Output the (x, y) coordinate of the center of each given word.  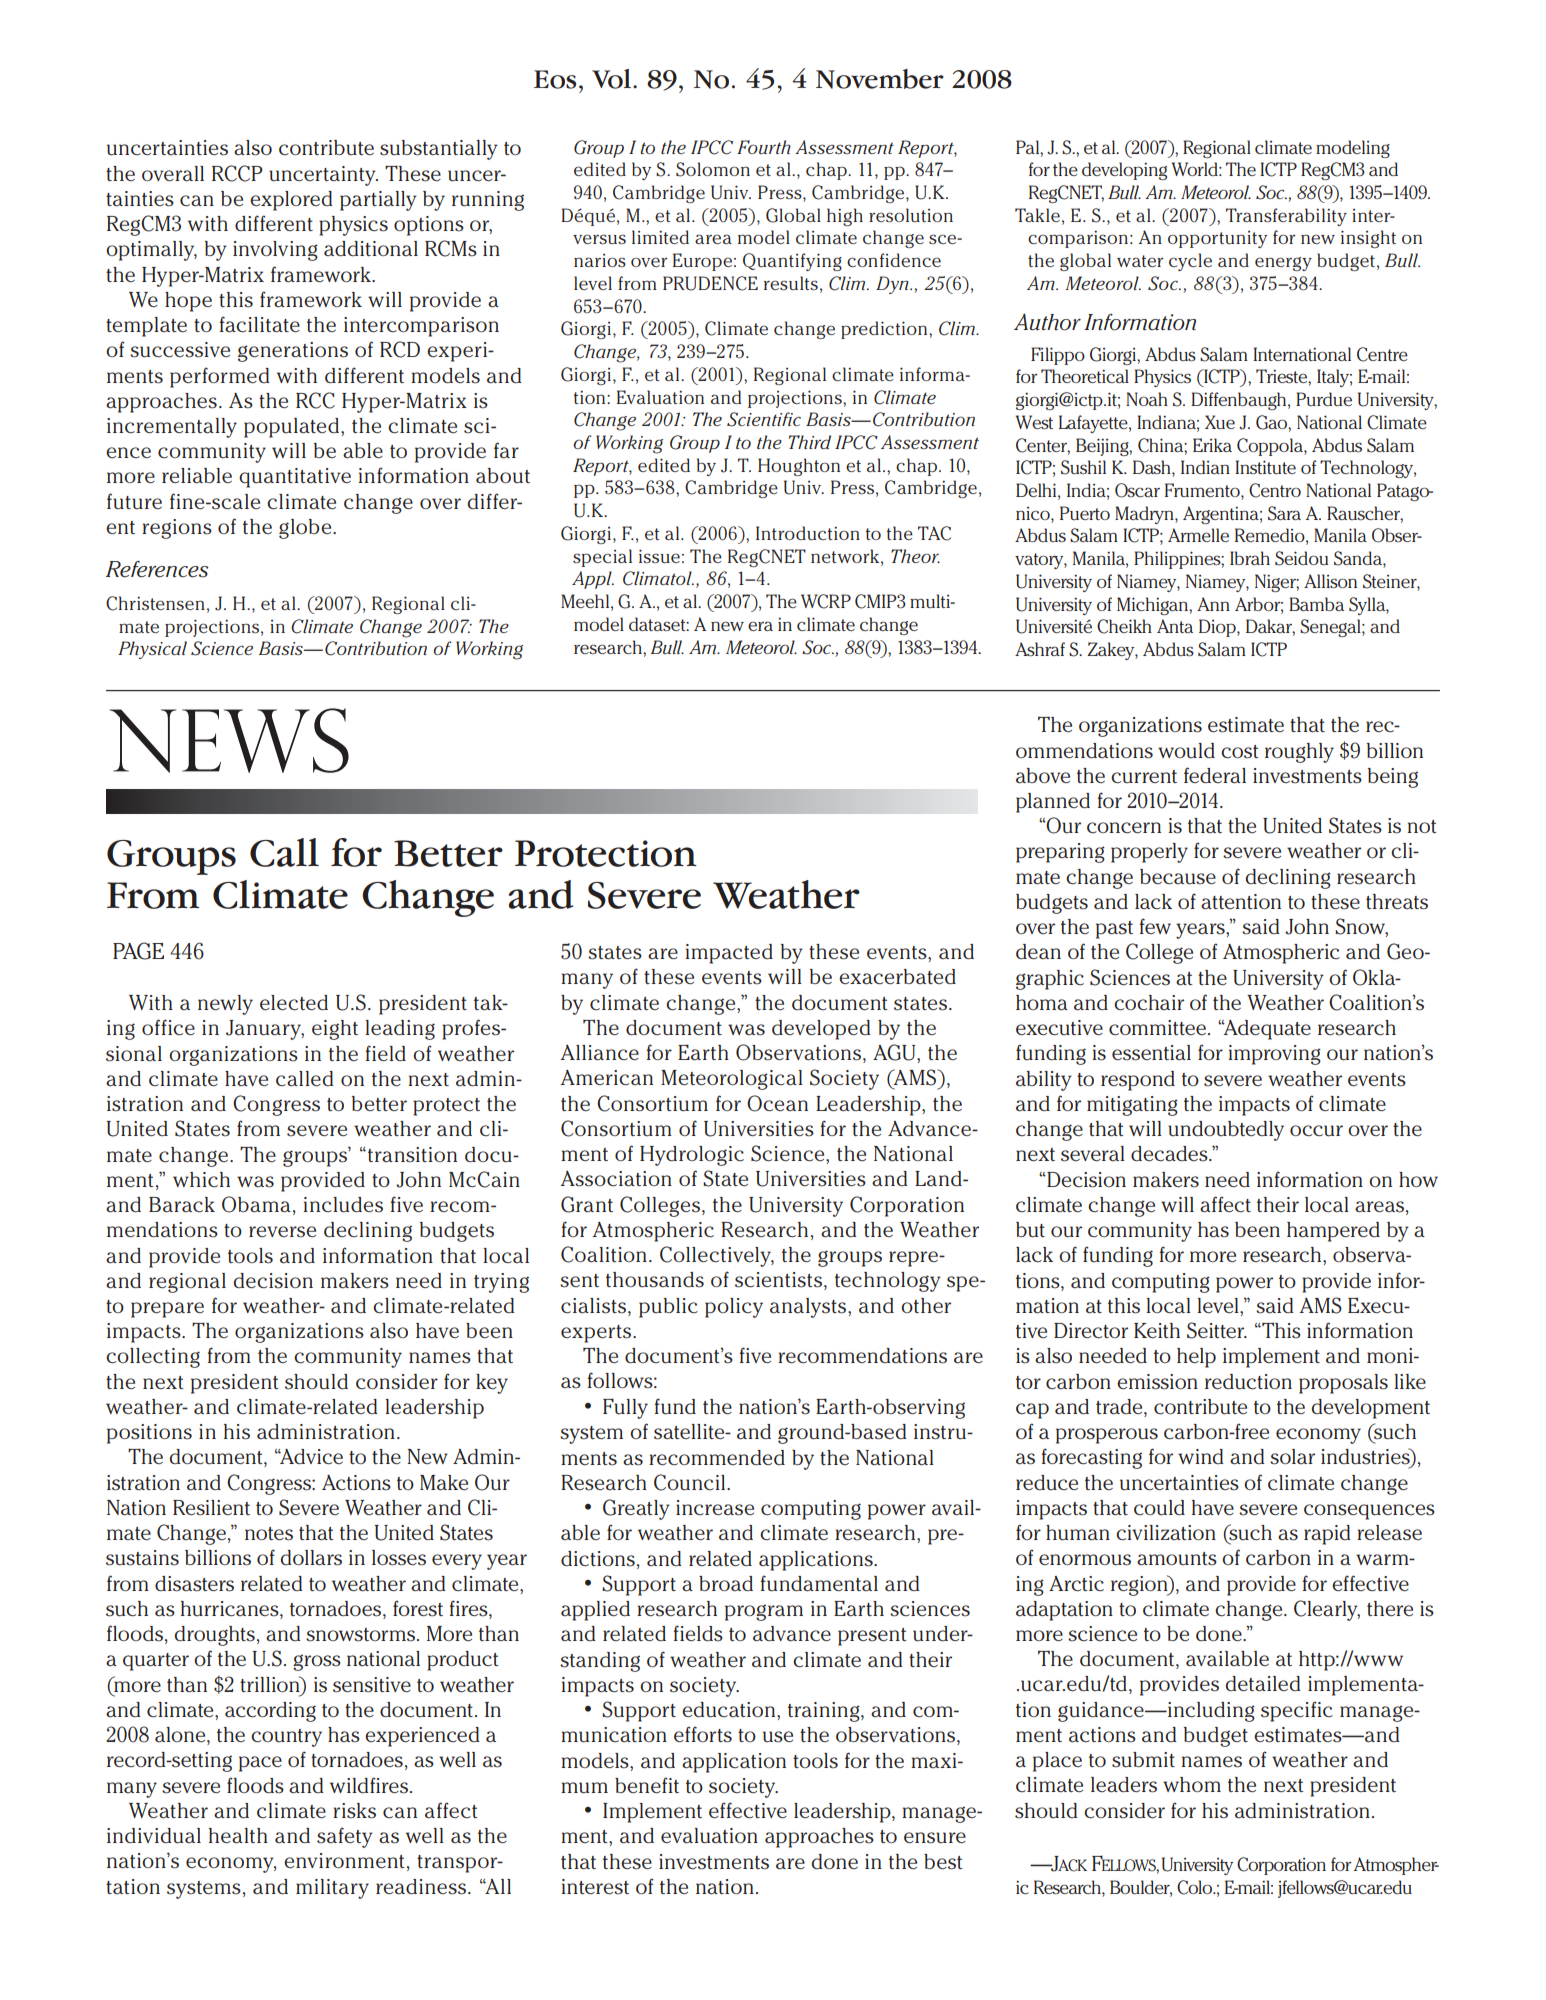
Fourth (764, 147)
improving (1274, 1055)
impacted (729, 954)
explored (291, 201)
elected (294, 1003)
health (238, 1836)
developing (1124, 171)
